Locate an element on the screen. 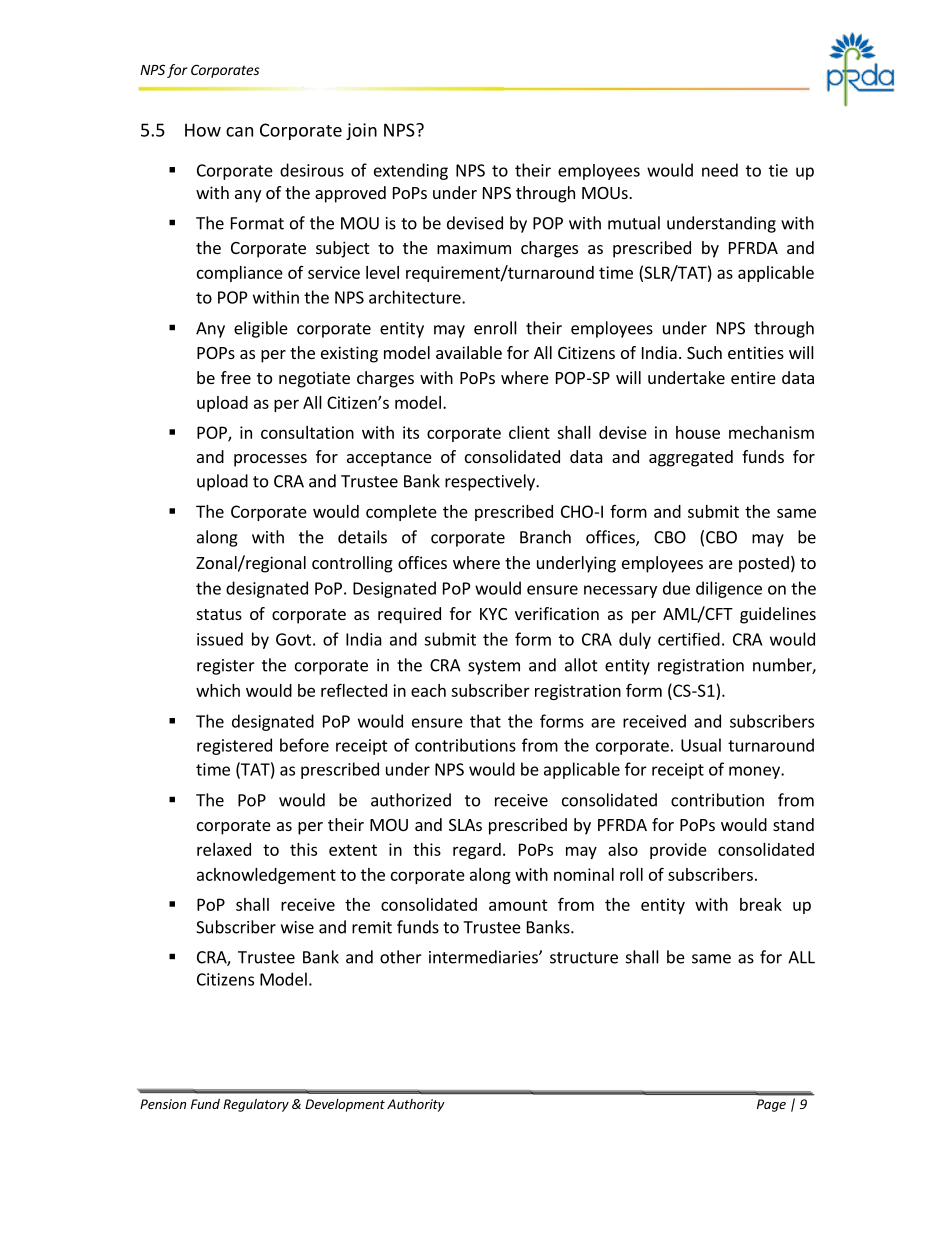  can is located at coordinates (239, 132).
